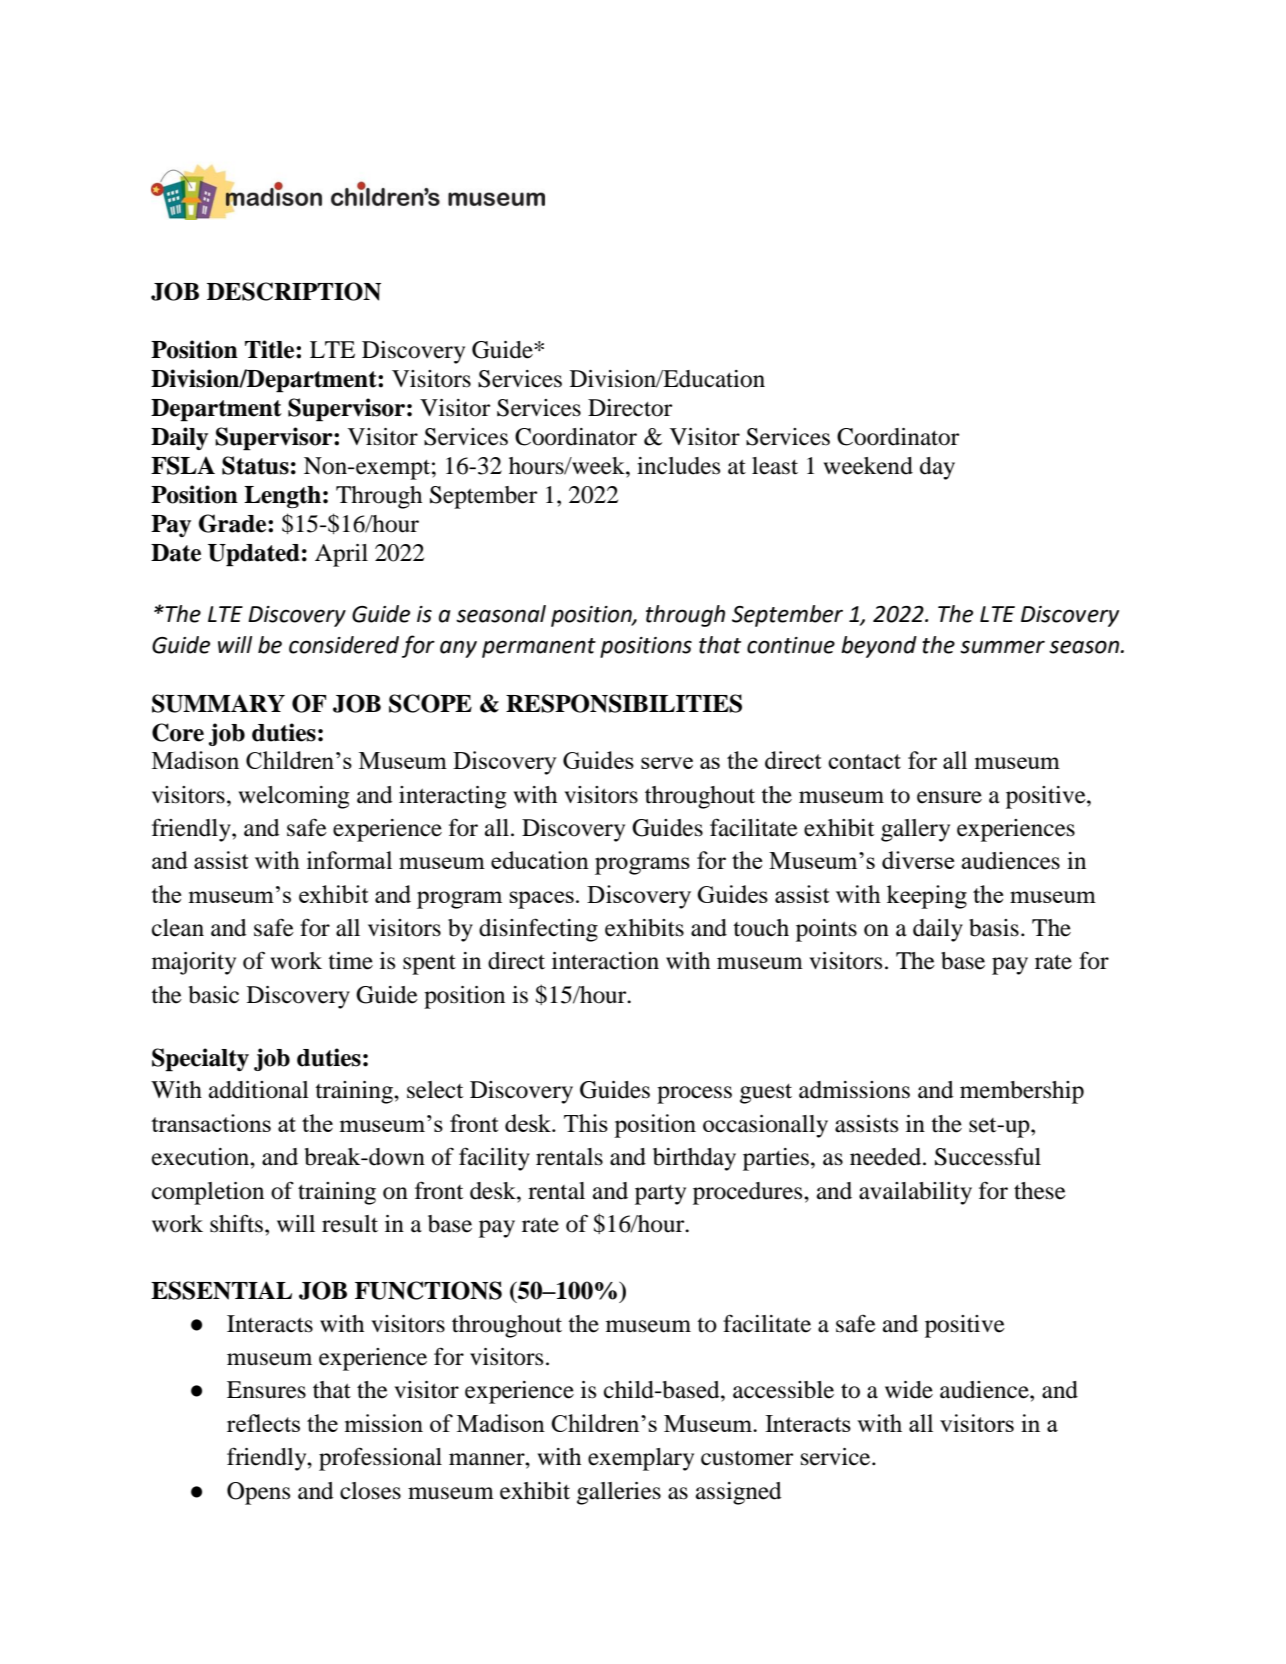 Image resolution: width=1286 pixels, height=1664 pixels. What do you see at coordinates (624, 703) in the page?
I see `RESPONSIBILITIES` at bounding box center [624, 703].
